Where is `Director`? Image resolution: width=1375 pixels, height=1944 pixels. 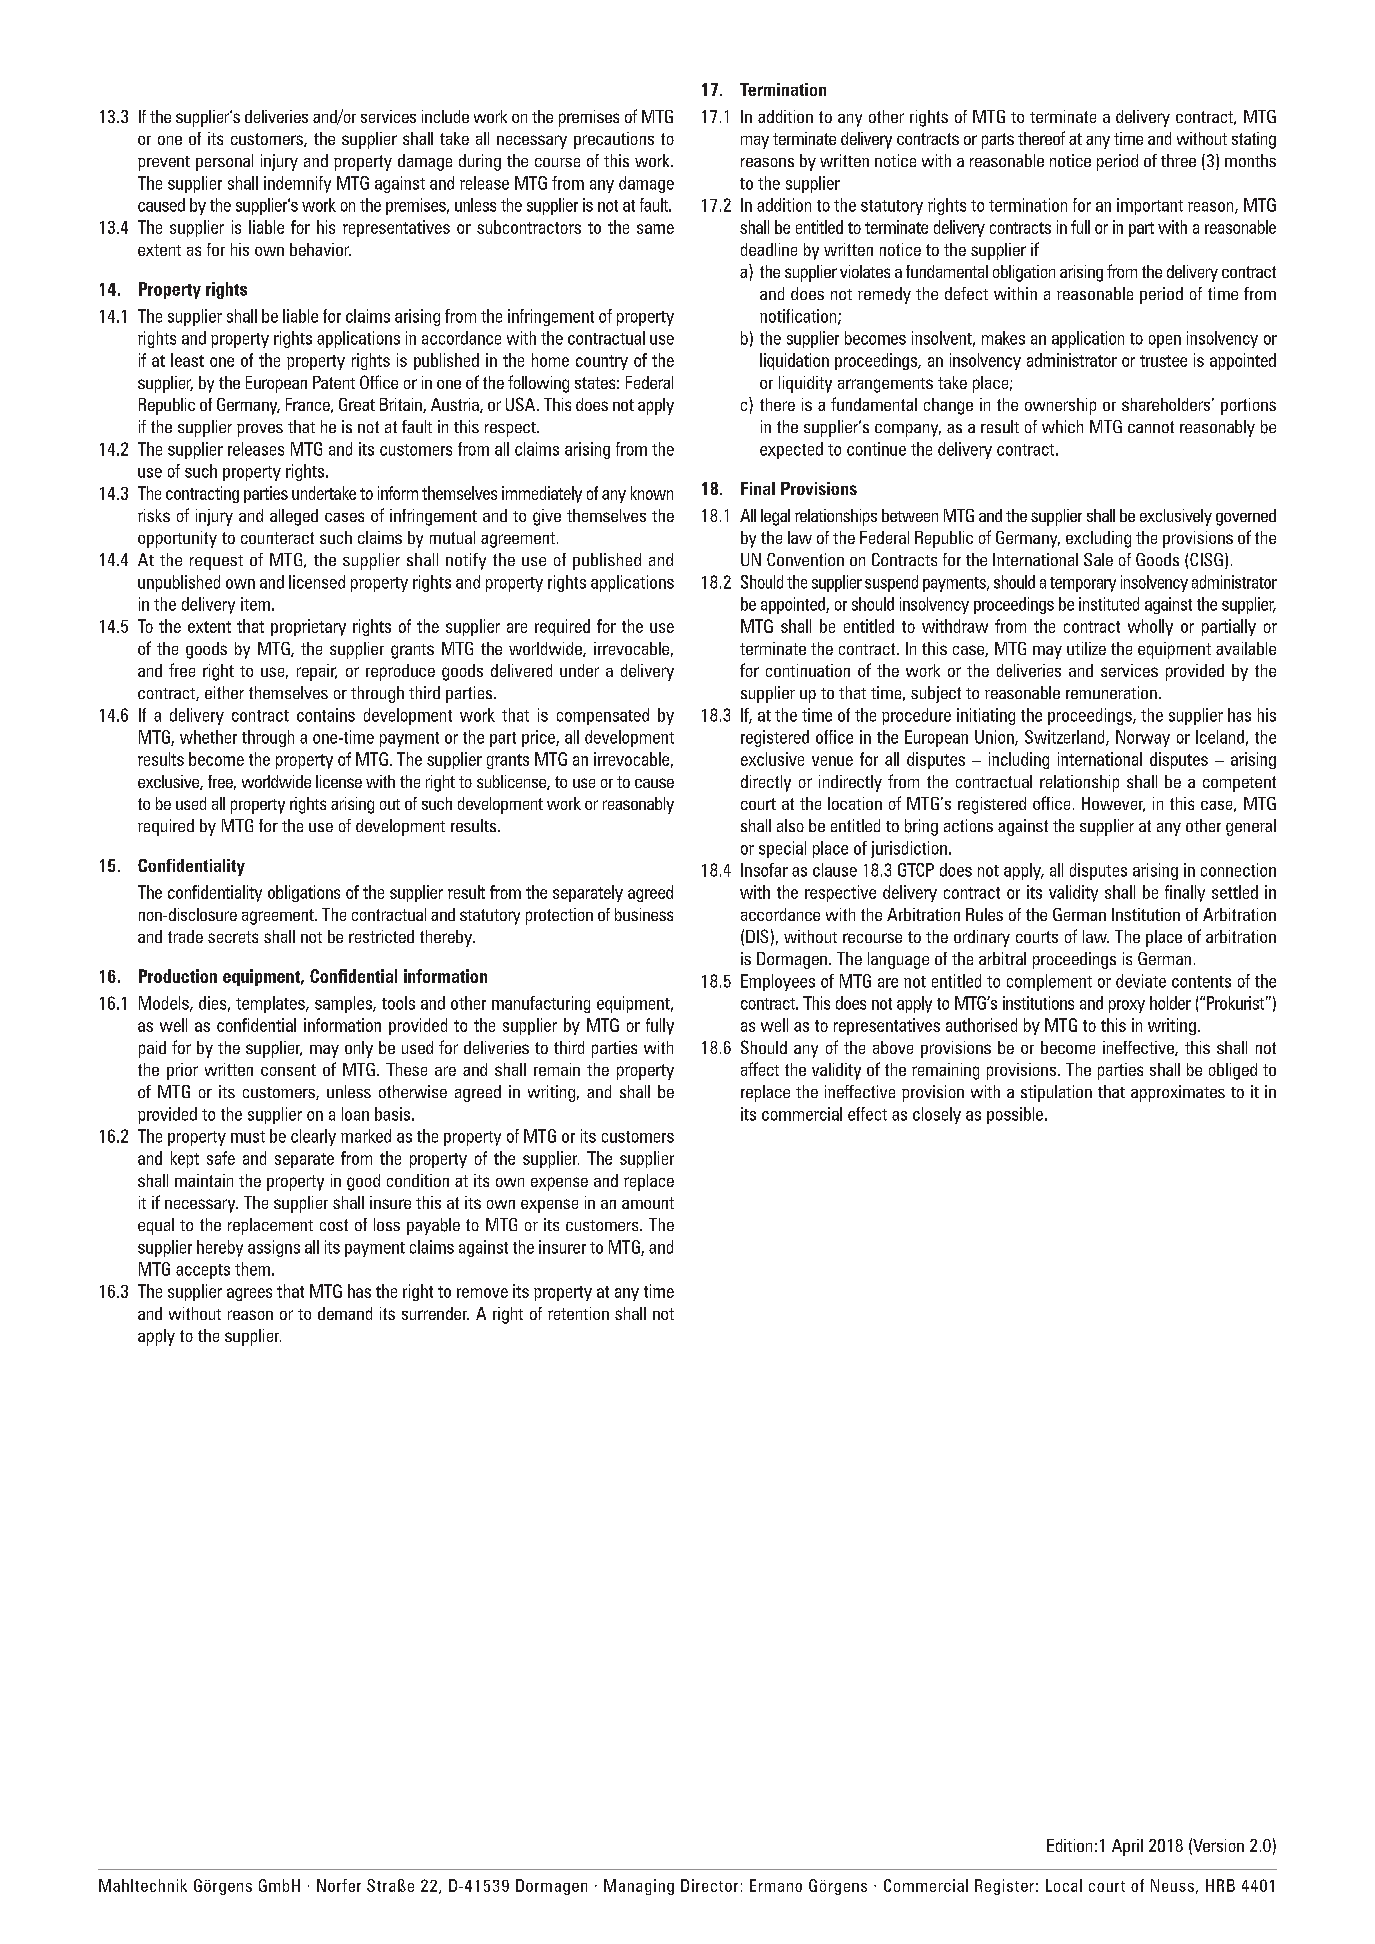 Director is located at coordinates (709, 1885).
